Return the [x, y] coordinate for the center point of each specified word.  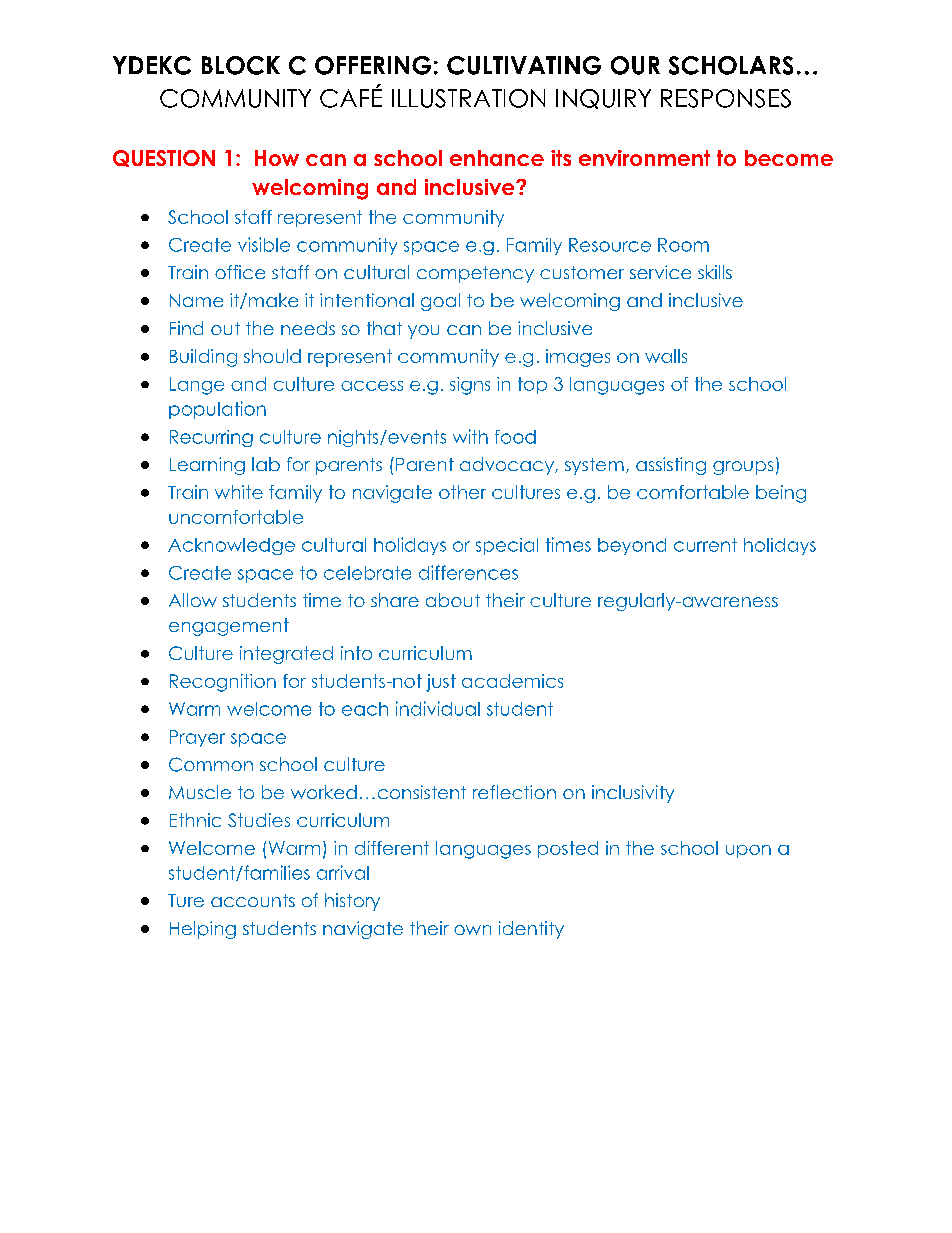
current [705, 545]
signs [470, 386]
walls [666, 356]
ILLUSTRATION [468, 98]
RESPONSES [726, 98]
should [272, 356]
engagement [229, 627]
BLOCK [241, 65]
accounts [253, 900]
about [453, 600]
